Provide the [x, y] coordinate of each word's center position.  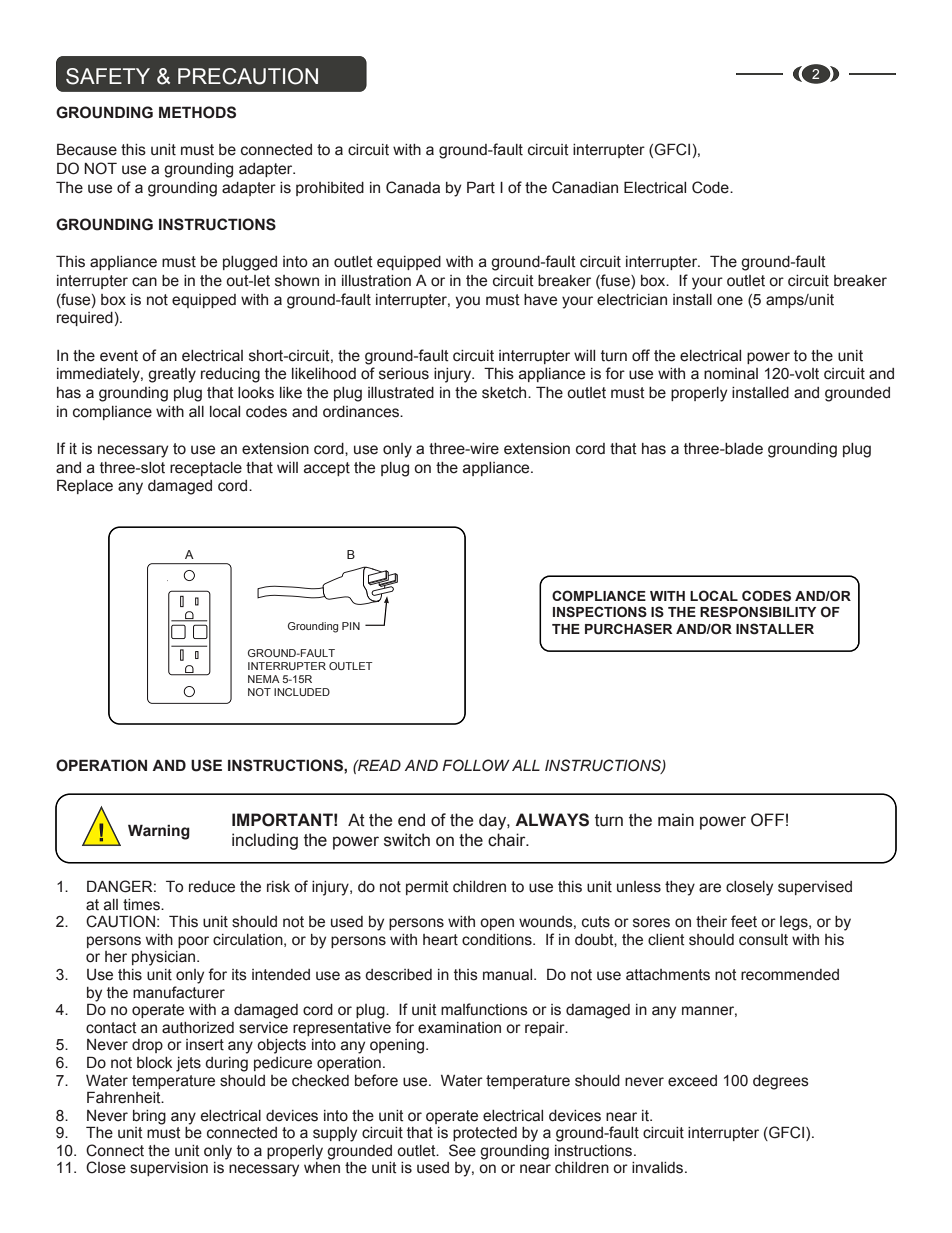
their [711, 922]
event [119, 356]
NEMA [264, 679]
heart [440, 940]
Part [481, 187]
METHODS [197, 112]
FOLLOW [476, 765]
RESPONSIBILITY [758, 612]
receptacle [206, 469]
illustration [376, 281]
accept [327, 469]
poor [193, 942]
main [676, 820]
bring [149, 1117]
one [730, 301]
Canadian [585, 187]
